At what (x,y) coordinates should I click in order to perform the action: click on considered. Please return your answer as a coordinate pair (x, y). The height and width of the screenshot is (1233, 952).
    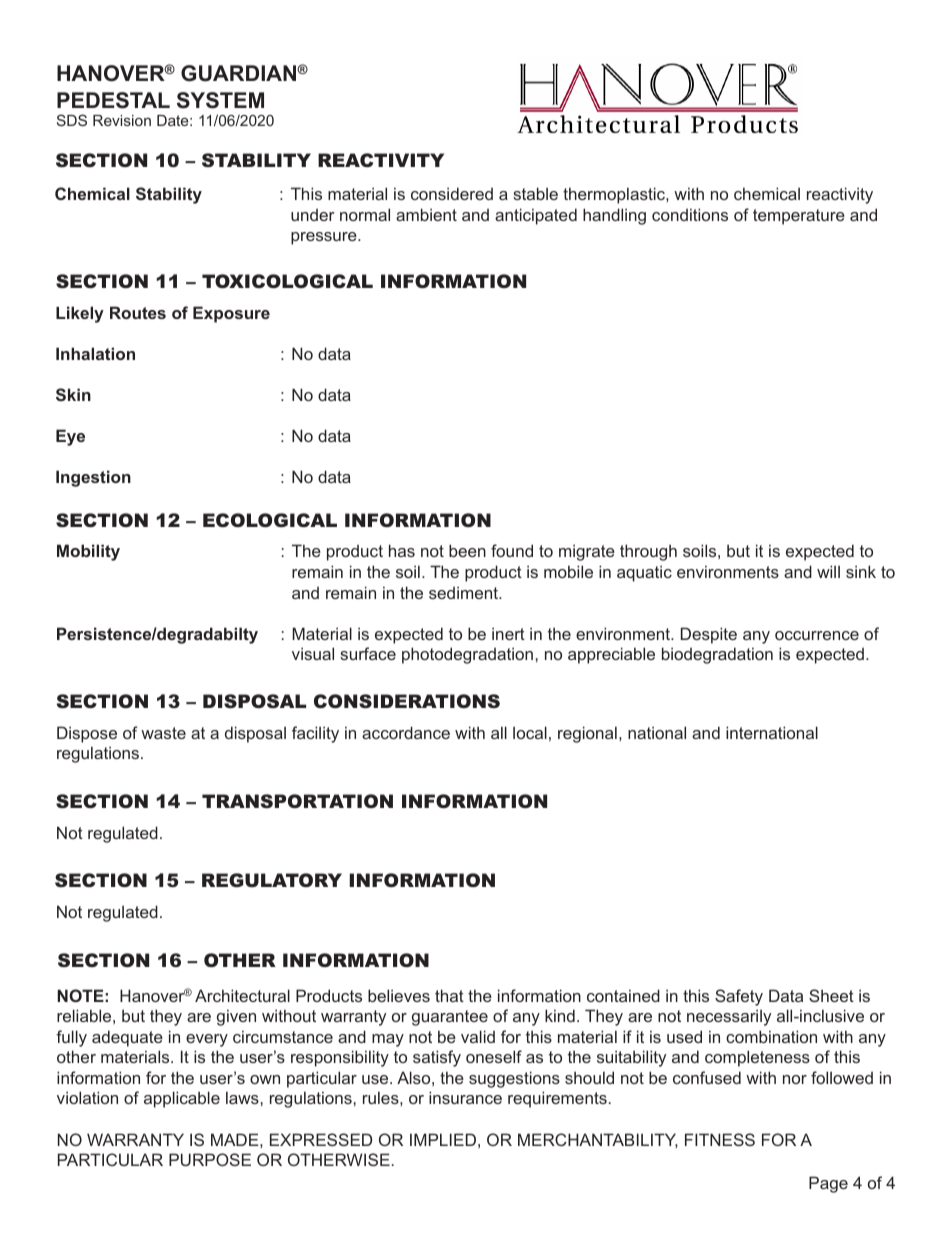
    Looking at the image, I should click on (452, 193).
